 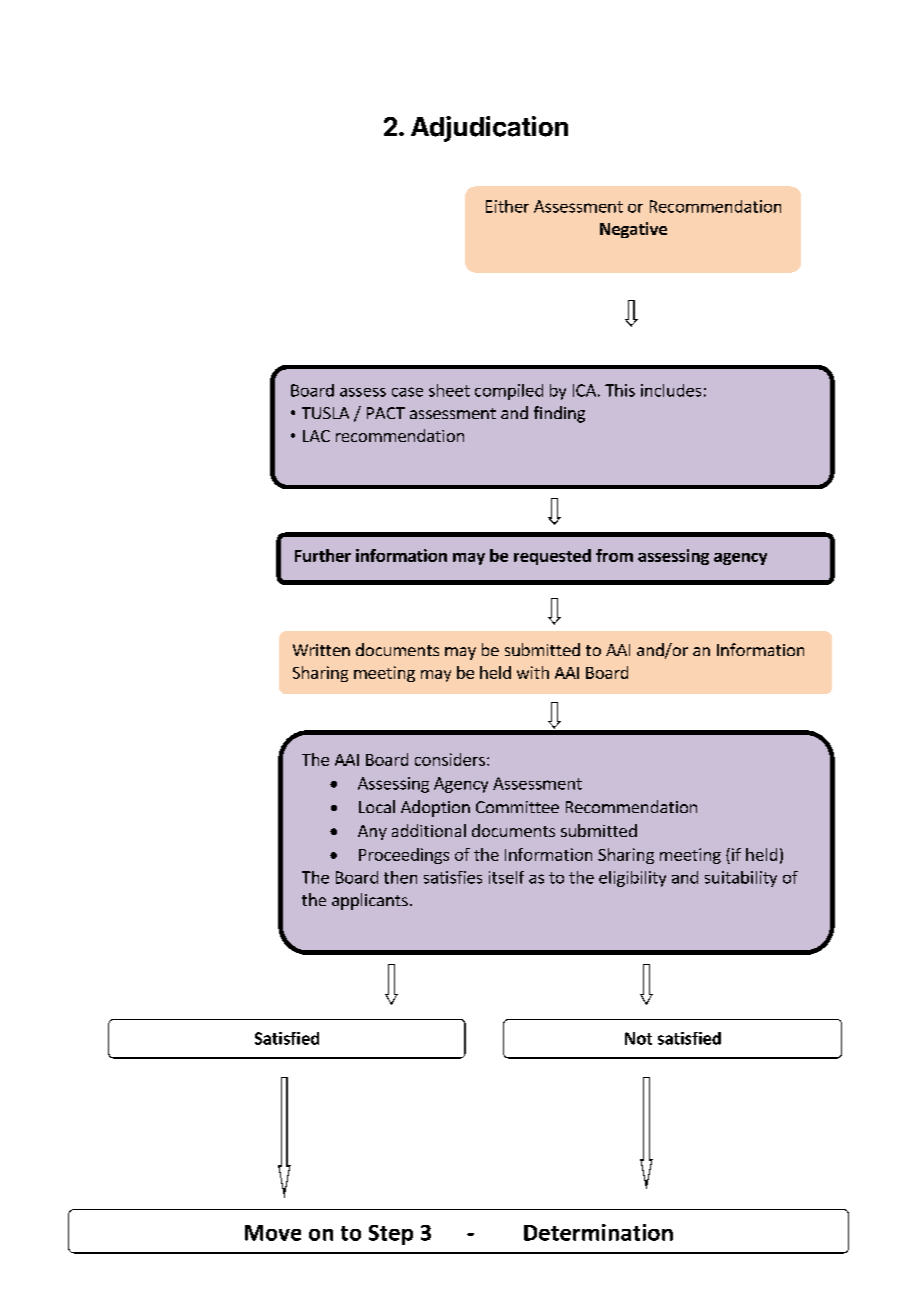 I want to click on Determination, so click(x=598, y=1232).
